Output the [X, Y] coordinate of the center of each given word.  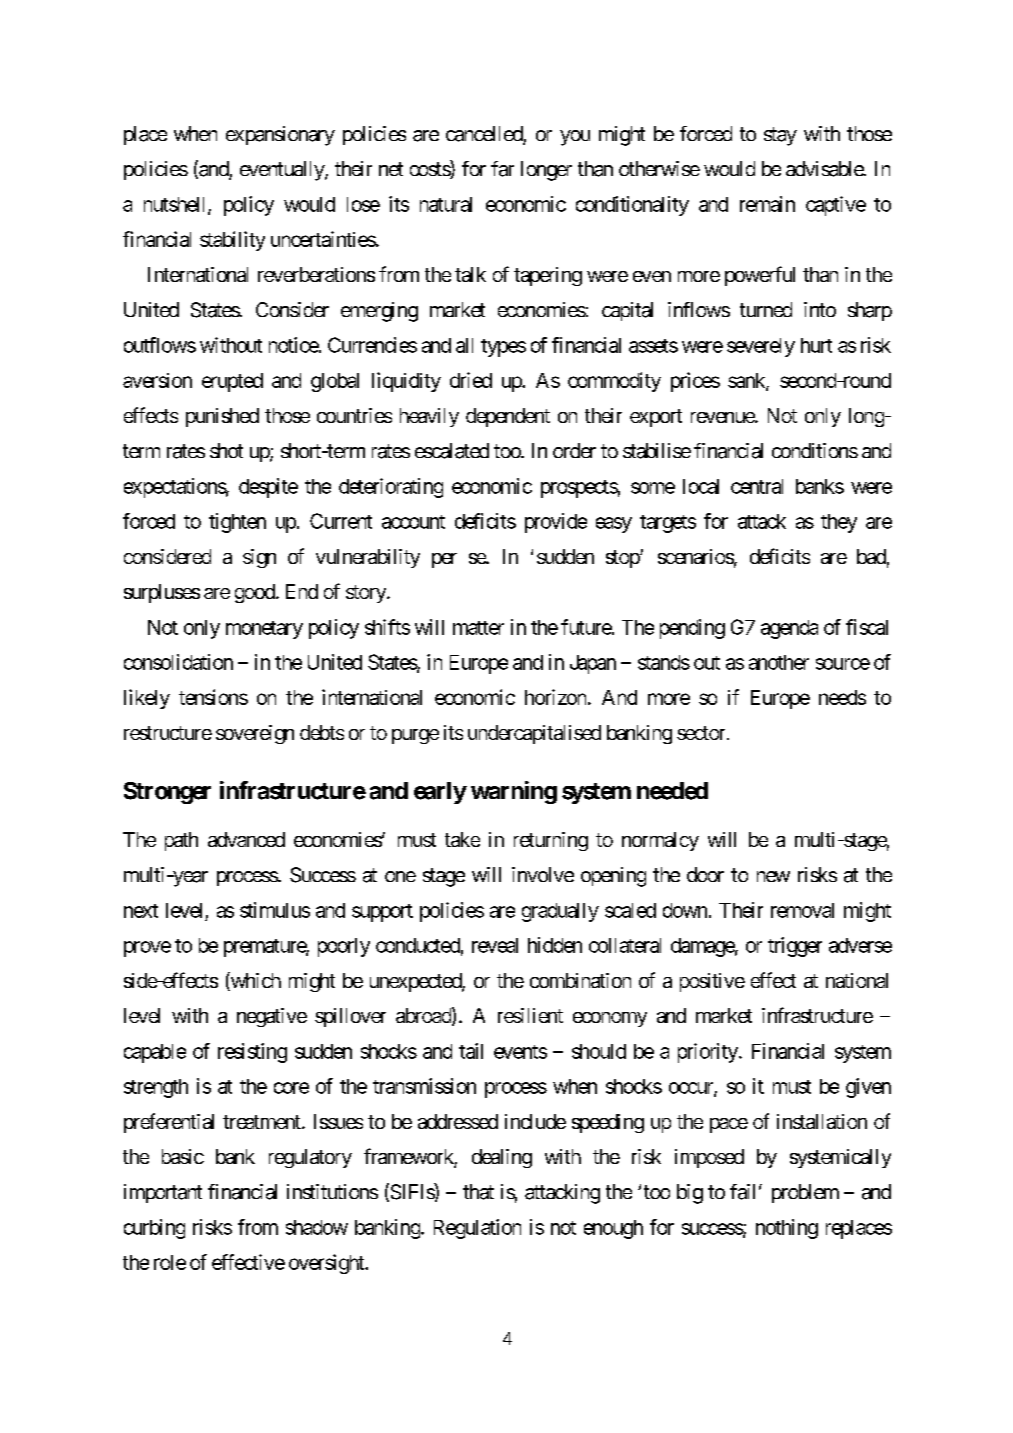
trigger [795, 947]
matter [478, 628]
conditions [815, 450]
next [141, 911]
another [779, 662]
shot [226, 450]
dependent [508, 417]
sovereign [255, 734]
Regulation [477, 1229]
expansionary [280, 136]
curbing [154, 1229]
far [502, 169]
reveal [495, 945]
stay [780, 136]
